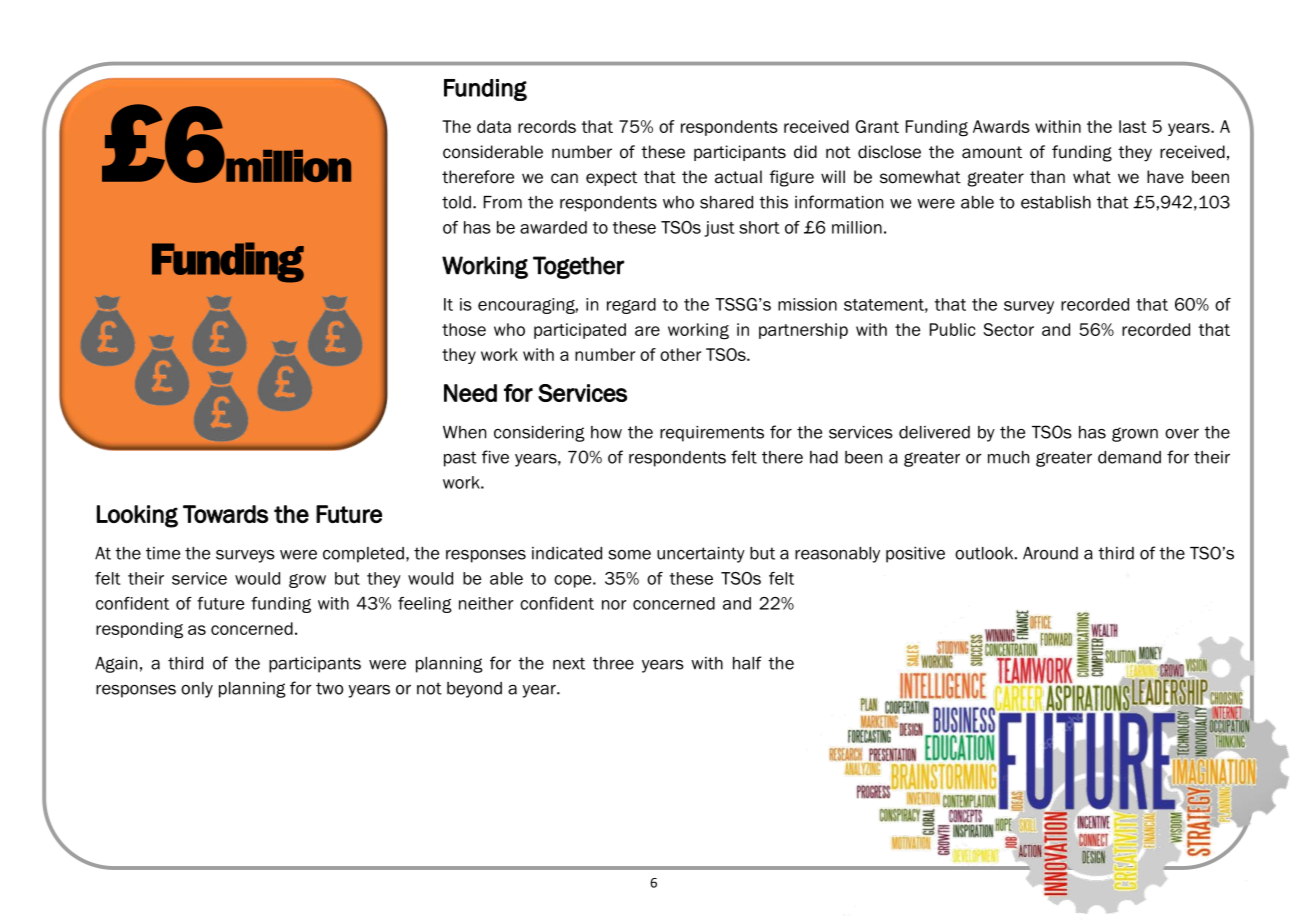 Image resolution: width=1308 pixels, height=924 pixels. What do you see at coordinates (934, 432) in the document?
I see `delivered` at bounding box center [934, 432].
